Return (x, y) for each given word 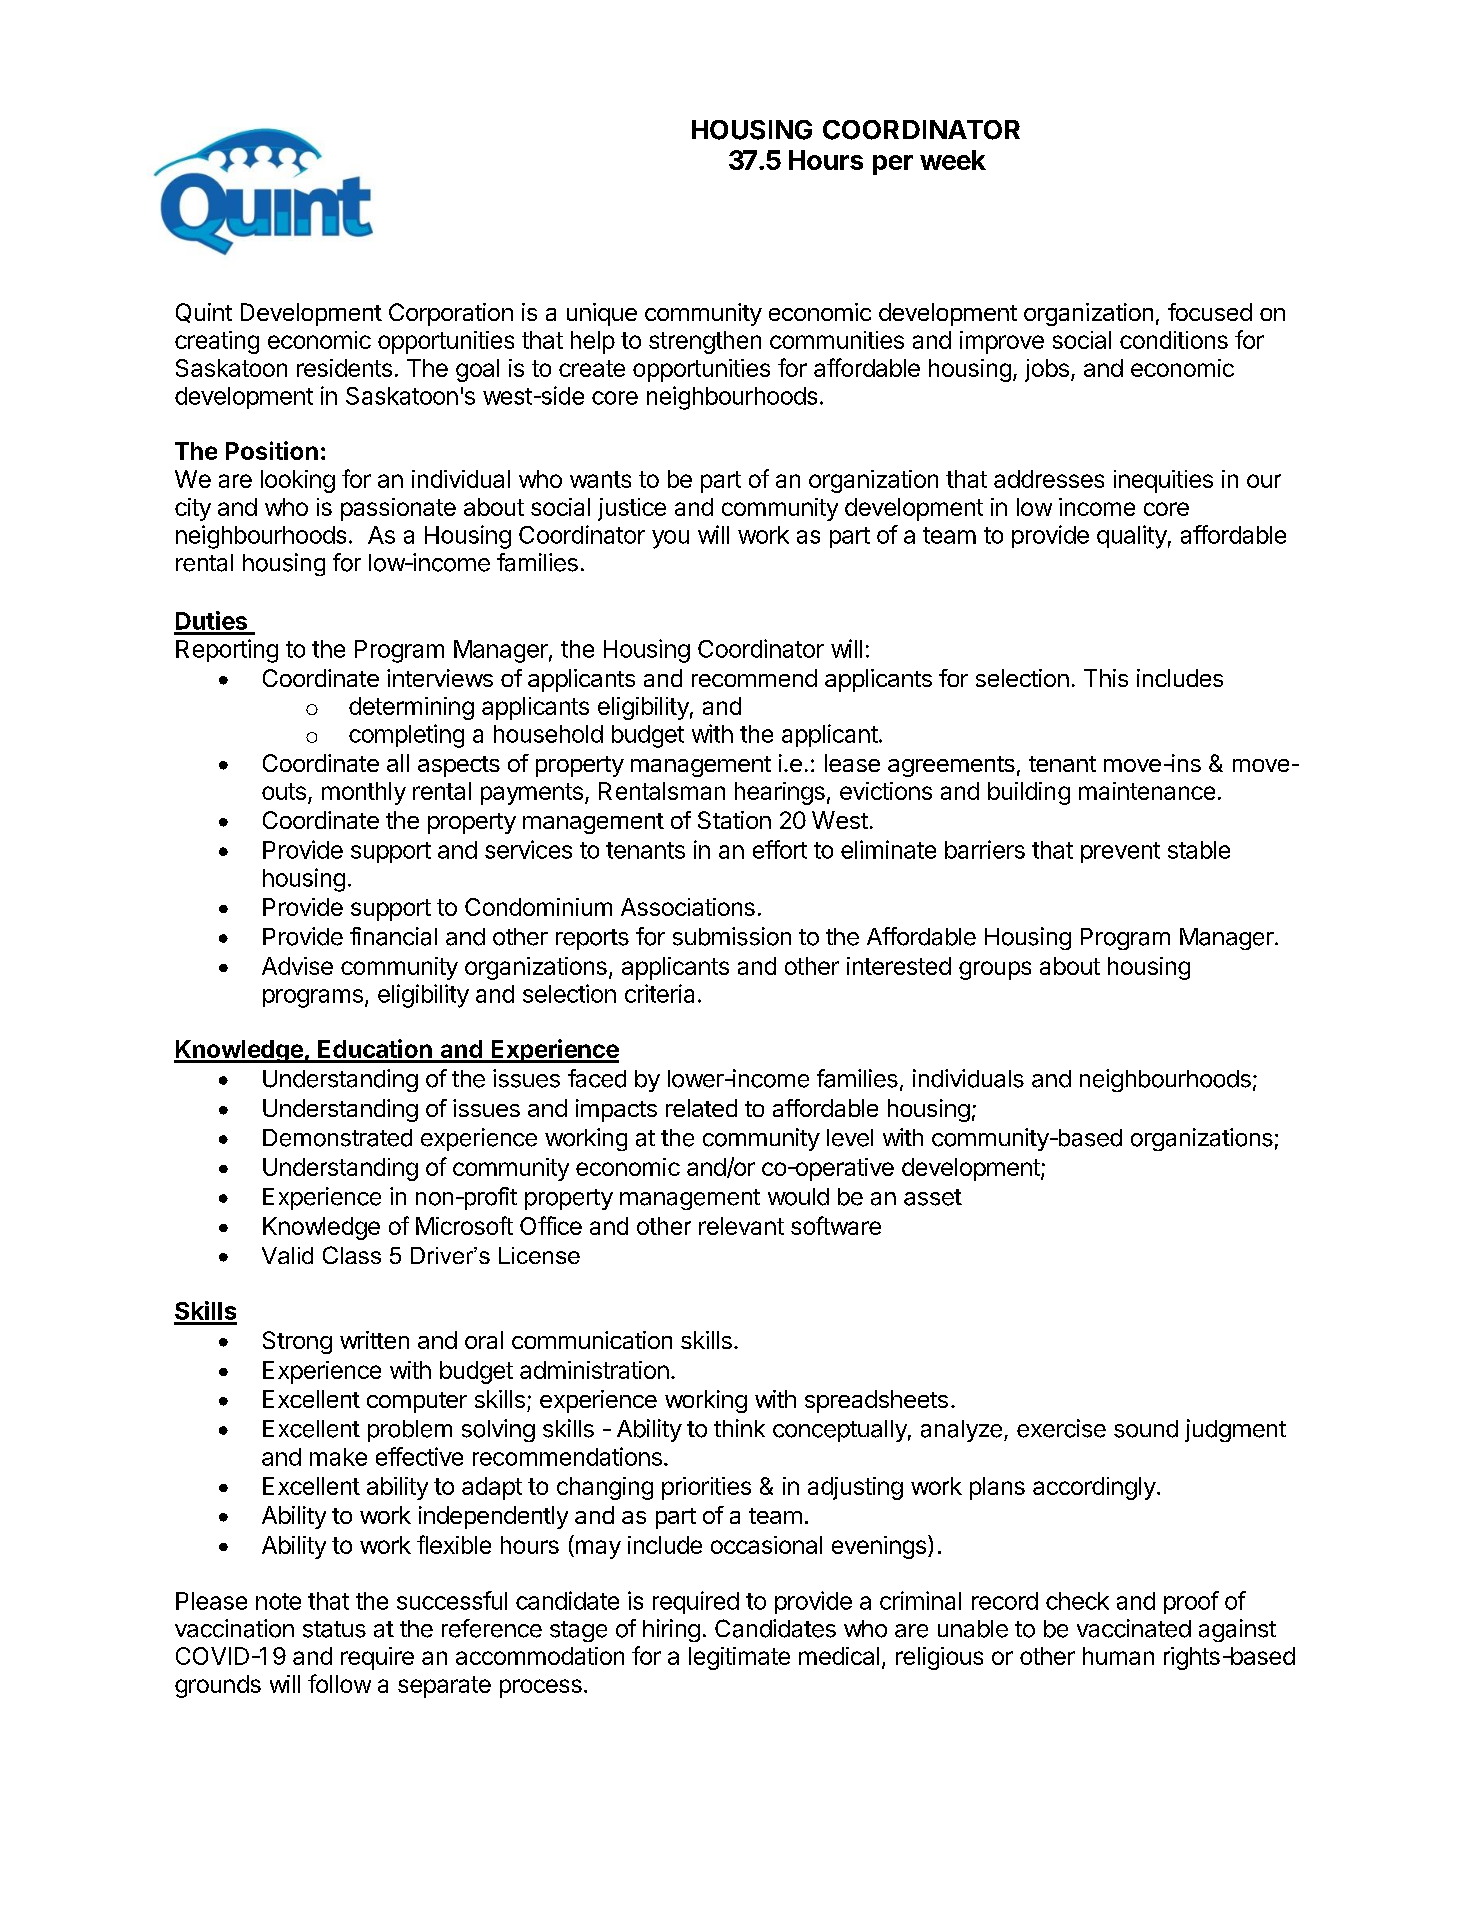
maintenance (1147, 791)
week (953, 160)
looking (298, 481)
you (670, 539)
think (739, 1428)
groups (995, 970)
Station (734, 820)
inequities (1163, 481)
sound (1146, 1429)
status (334, 1629)
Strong (297, 1342)
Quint (204, 313)
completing (406, 736)
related (701, 1108)
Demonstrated (337, 1138)
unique (602, 314)
